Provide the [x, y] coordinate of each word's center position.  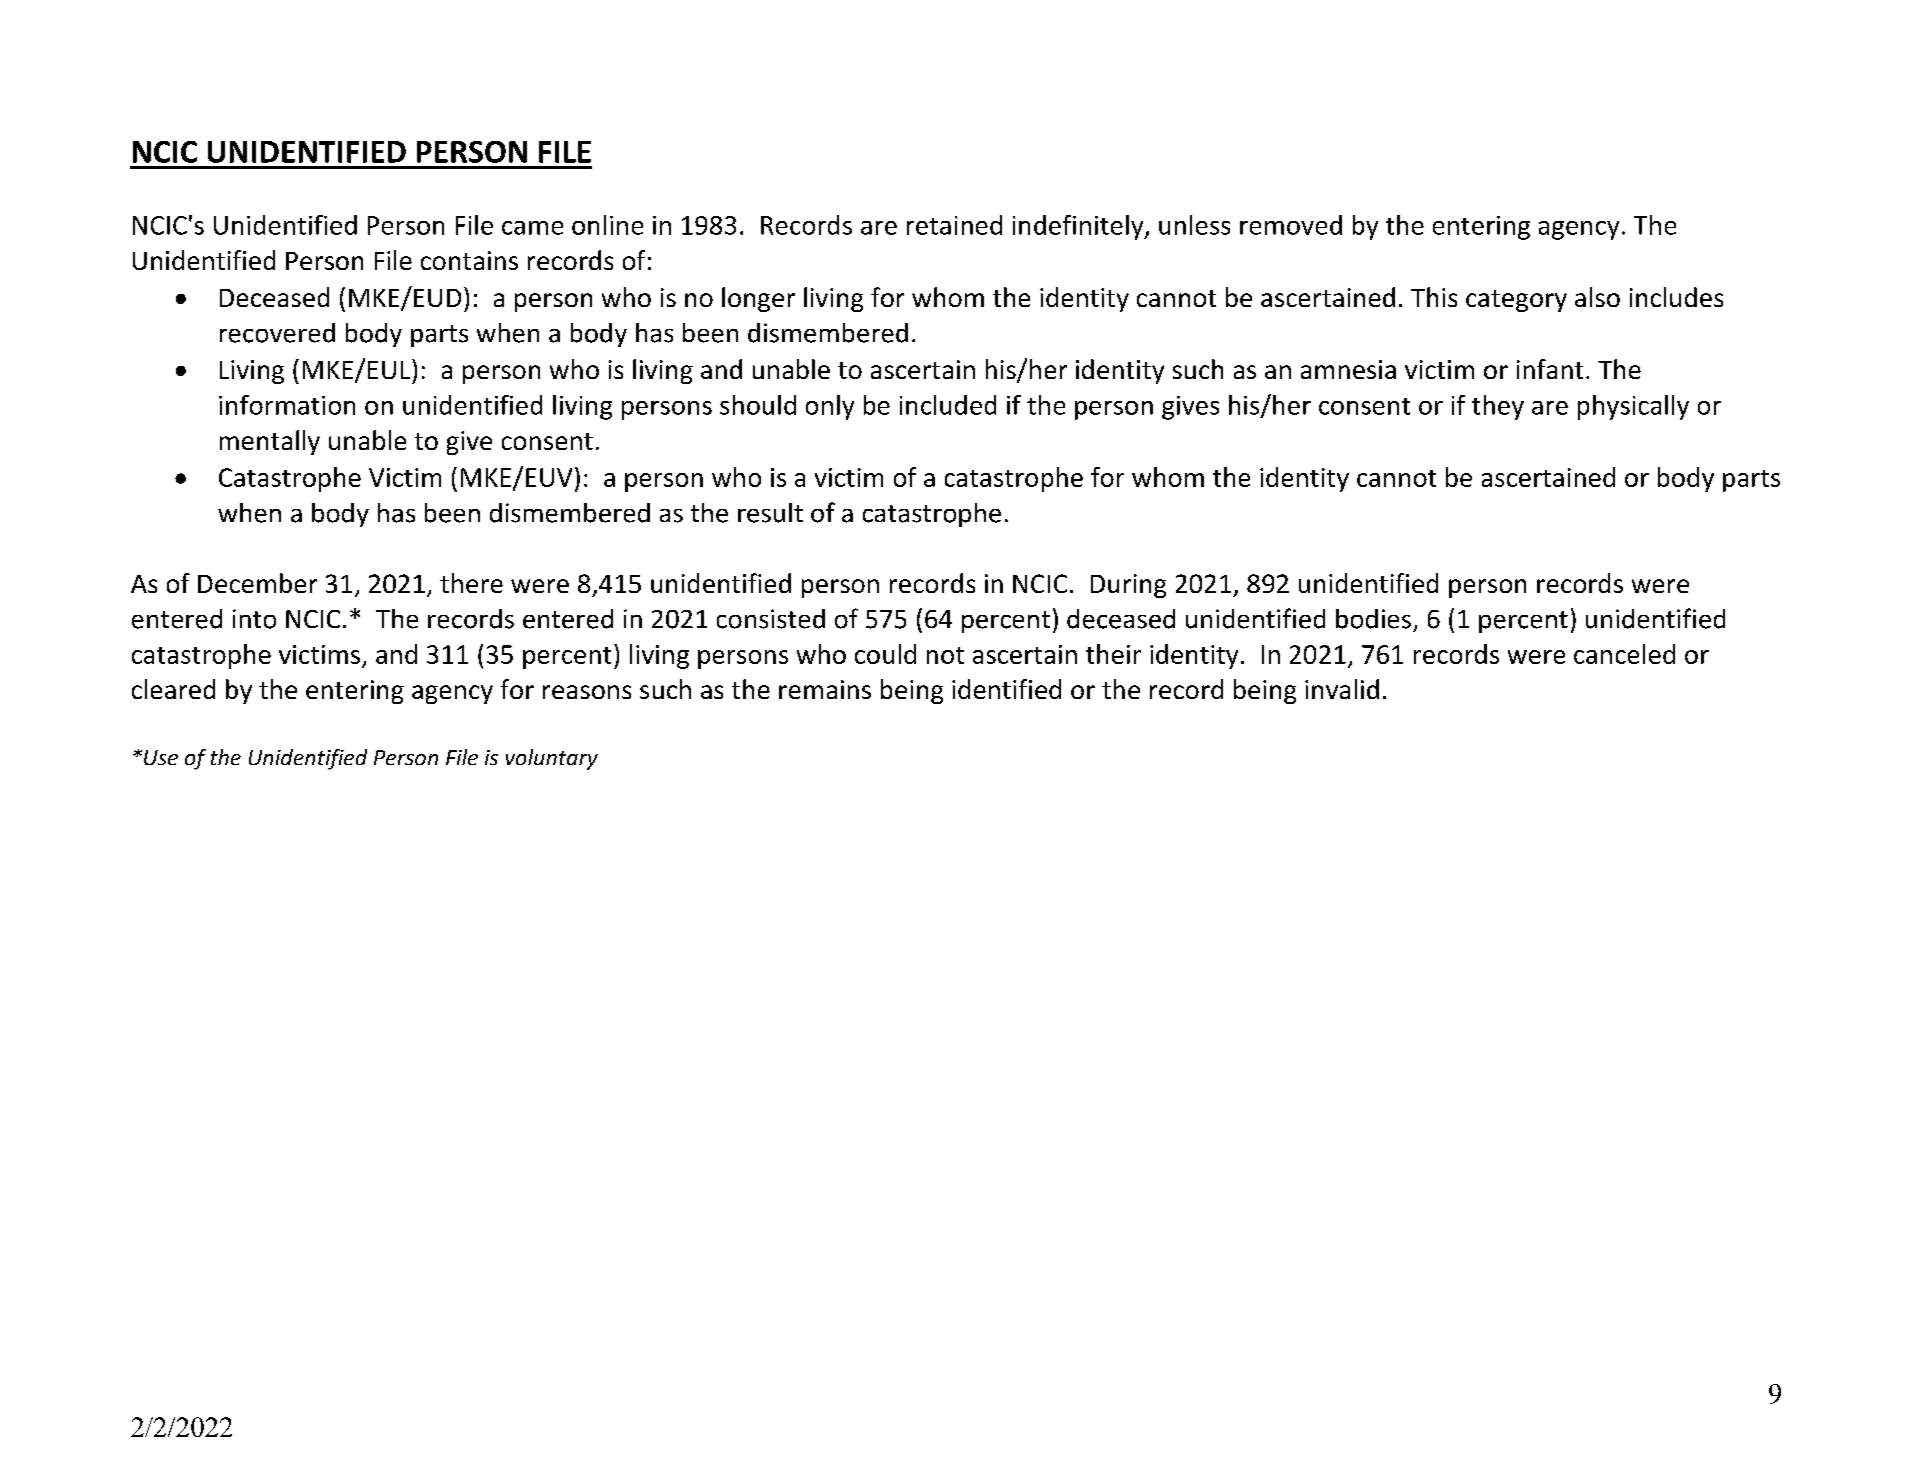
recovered [277, 333]
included [948, 405]
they [1498, 407]
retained [954, 225]
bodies [1373, 619]
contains [469, 260]
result [770, 513]
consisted [771, 619]
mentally [270, 442]
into [254, 619]
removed [1291, 225]
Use [161, 757]
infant [1550, 369]
